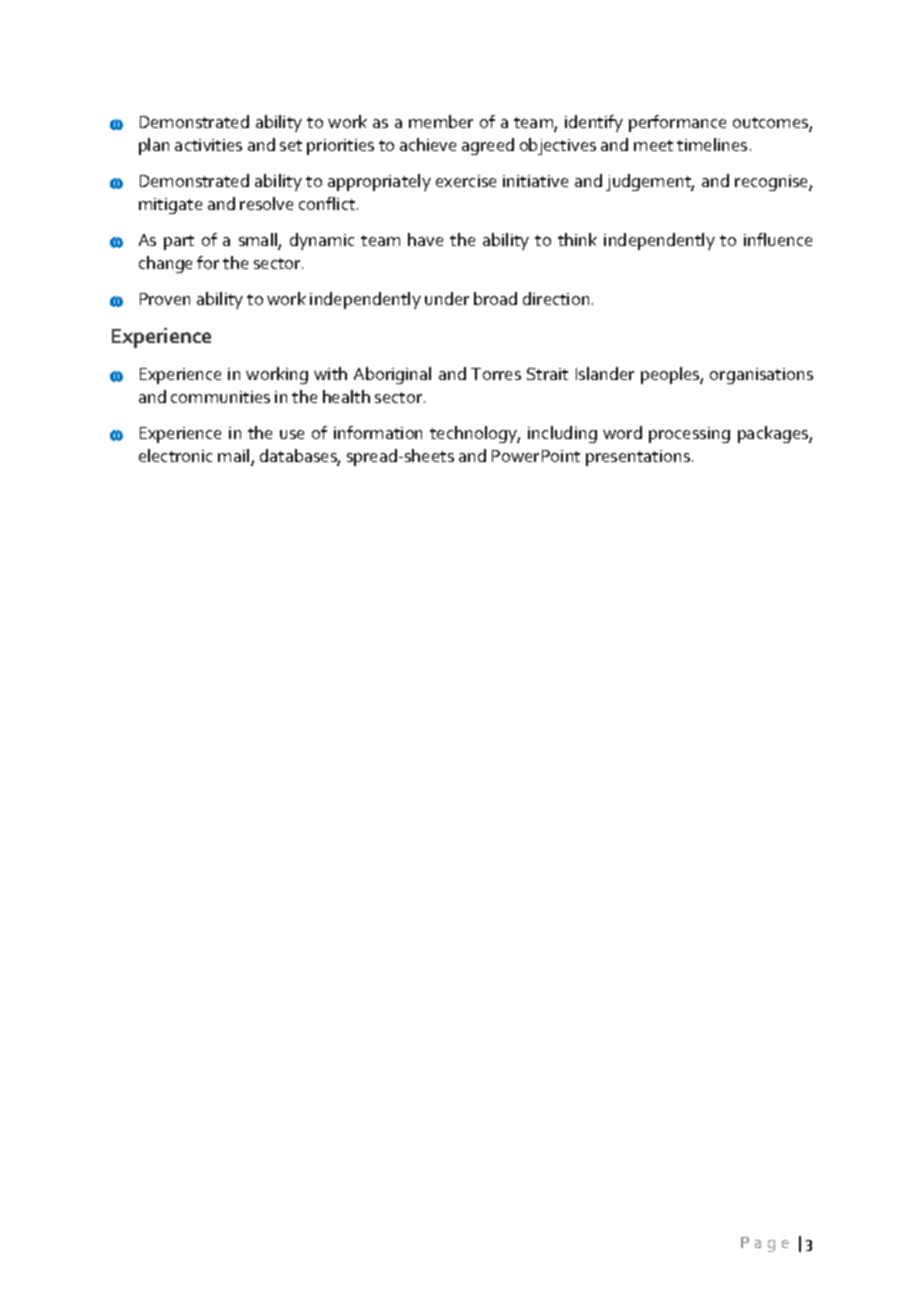 Image resolution: width=924 pixels, height=1308 pixels. I want to click on organisations, so click(761, 376).
